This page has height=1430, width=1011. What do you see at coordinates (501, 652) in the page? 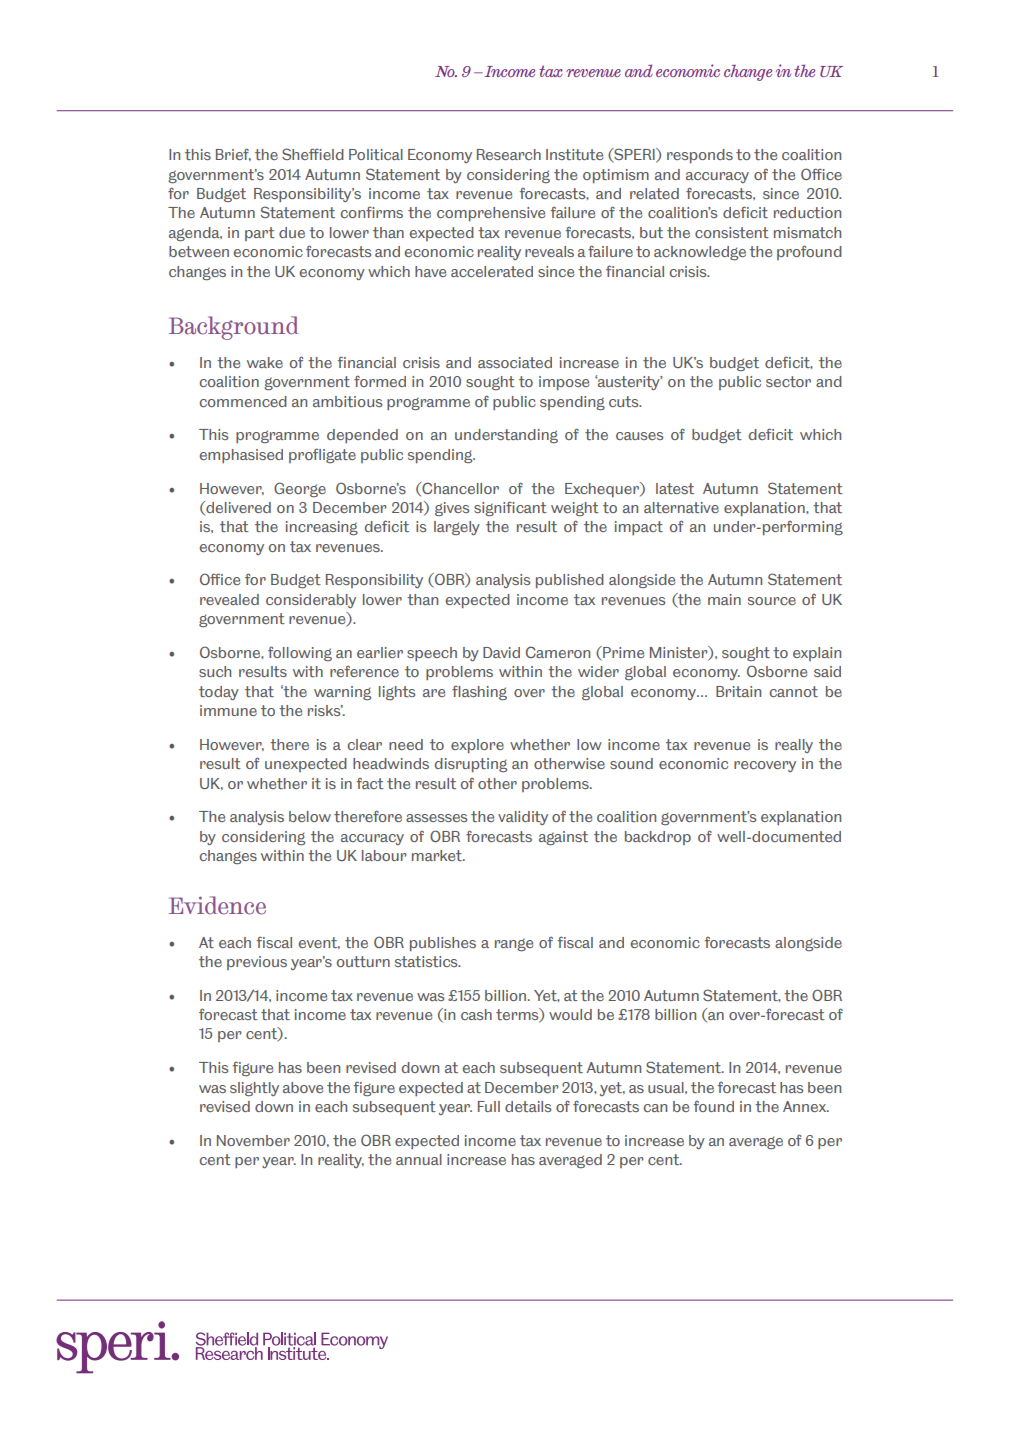
I see `David` at bounding box center [501, 652].
